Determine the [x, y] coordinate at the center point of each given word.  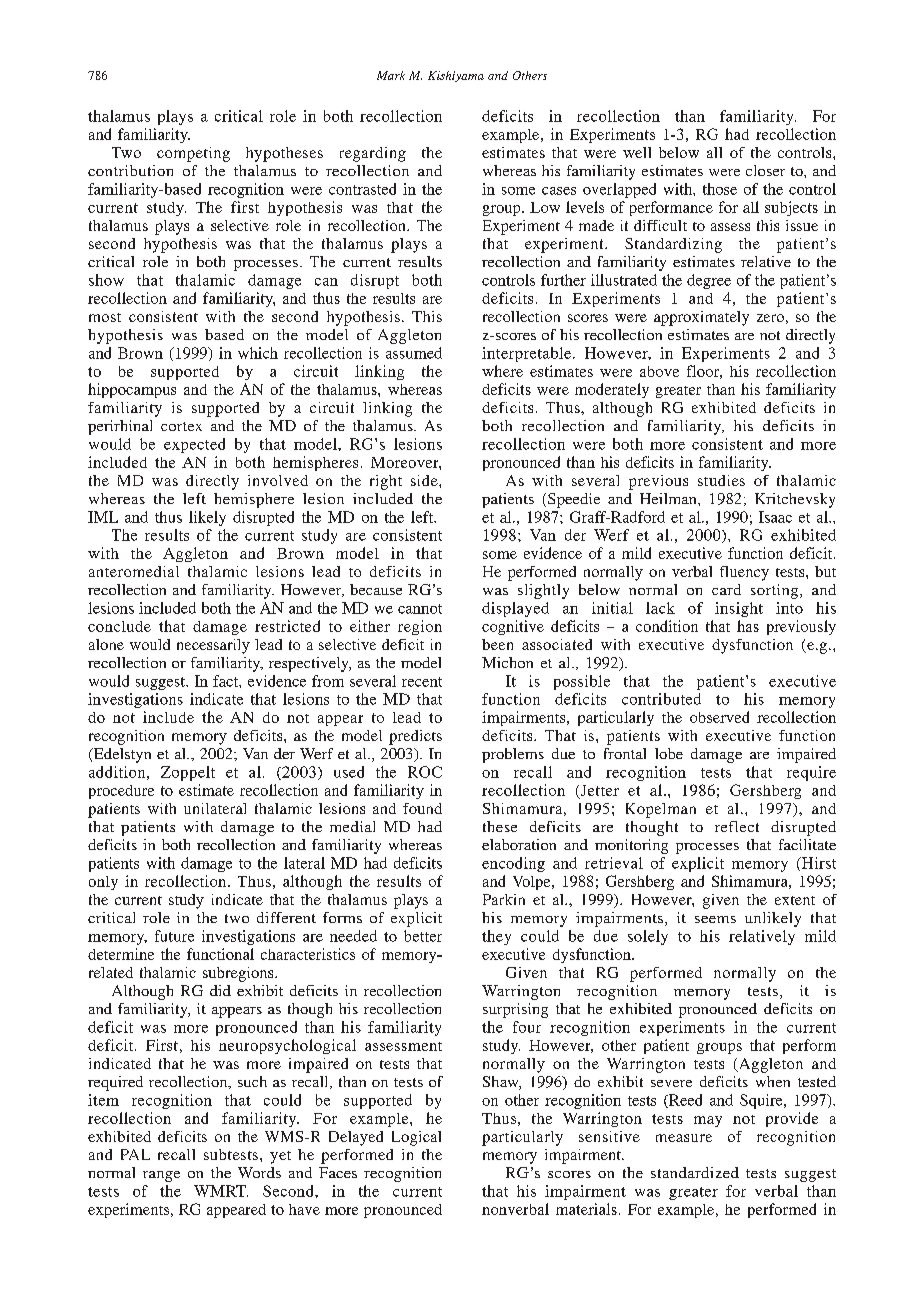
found [422, 808]
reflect [737, 826]
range [161, 1176]
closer [765, 170]
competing [193, 154]
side [425, 480]
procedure [121, 792]
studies [721, 480]
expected [194, 445]
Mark [391, 75]
